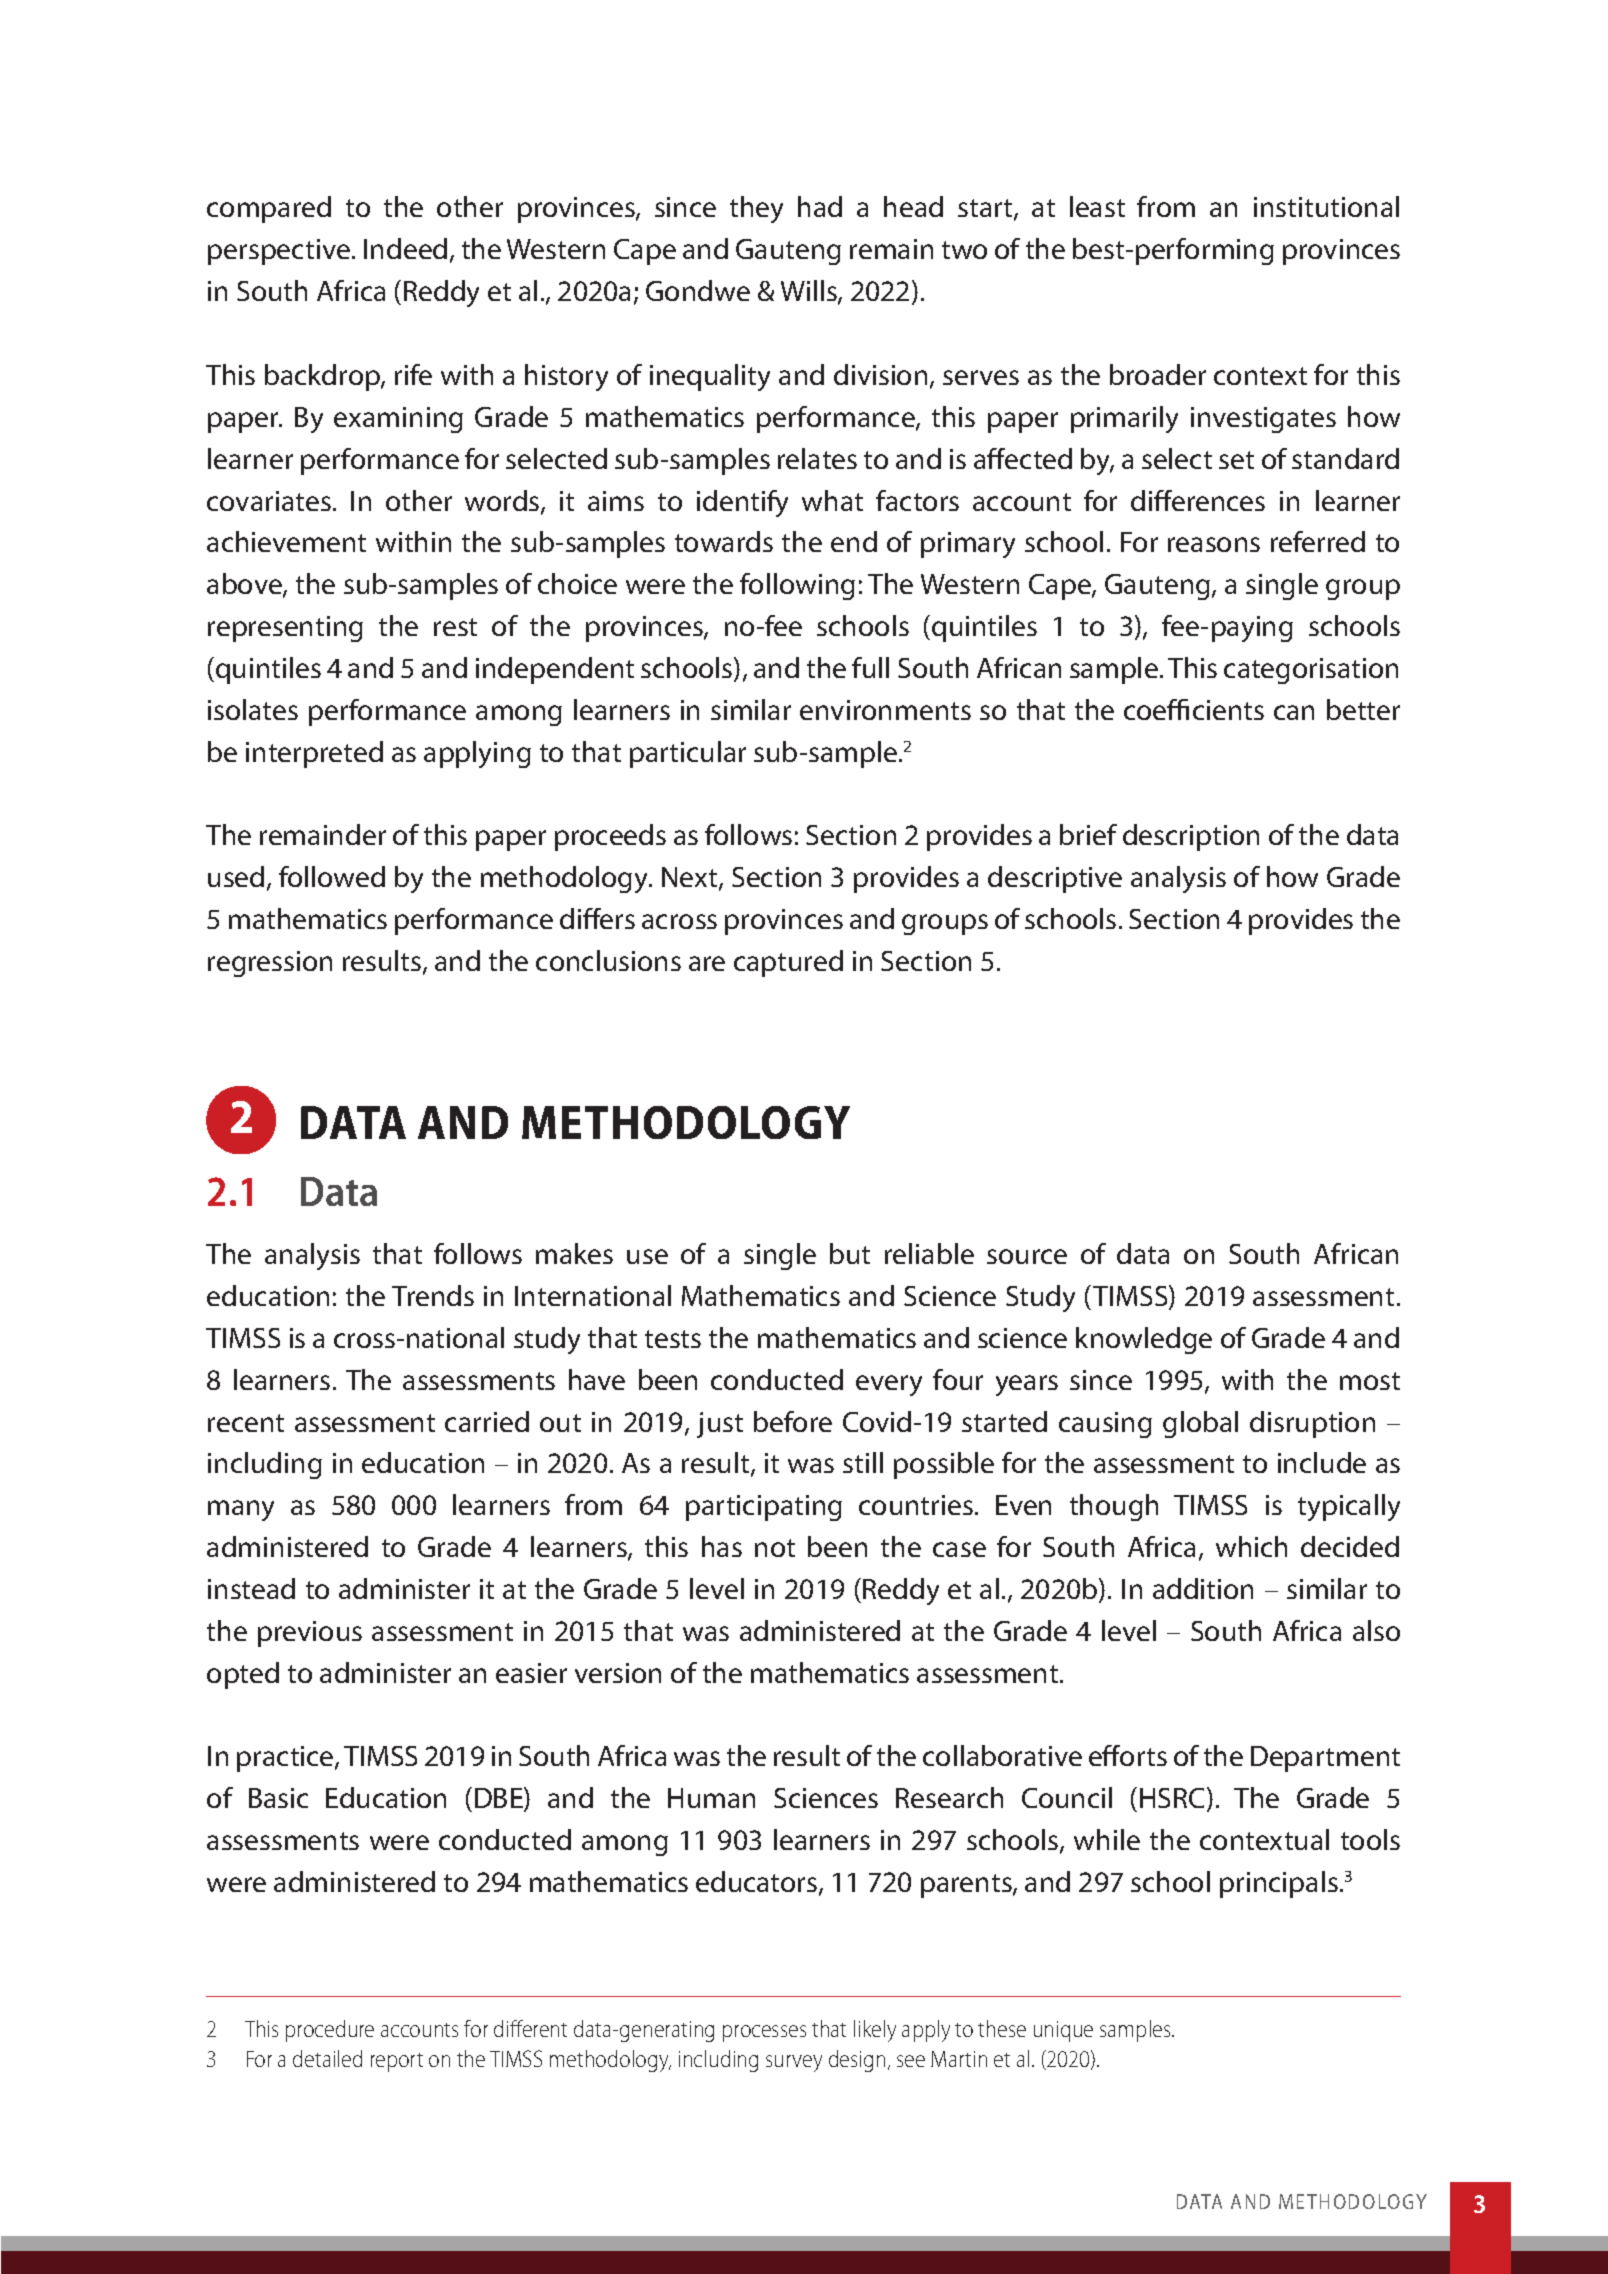 The width and height of the screenshot is (1608, 2274). Describe the element at coordinates (433, 1295) in the screenshot. I see `Trends` at that location.
